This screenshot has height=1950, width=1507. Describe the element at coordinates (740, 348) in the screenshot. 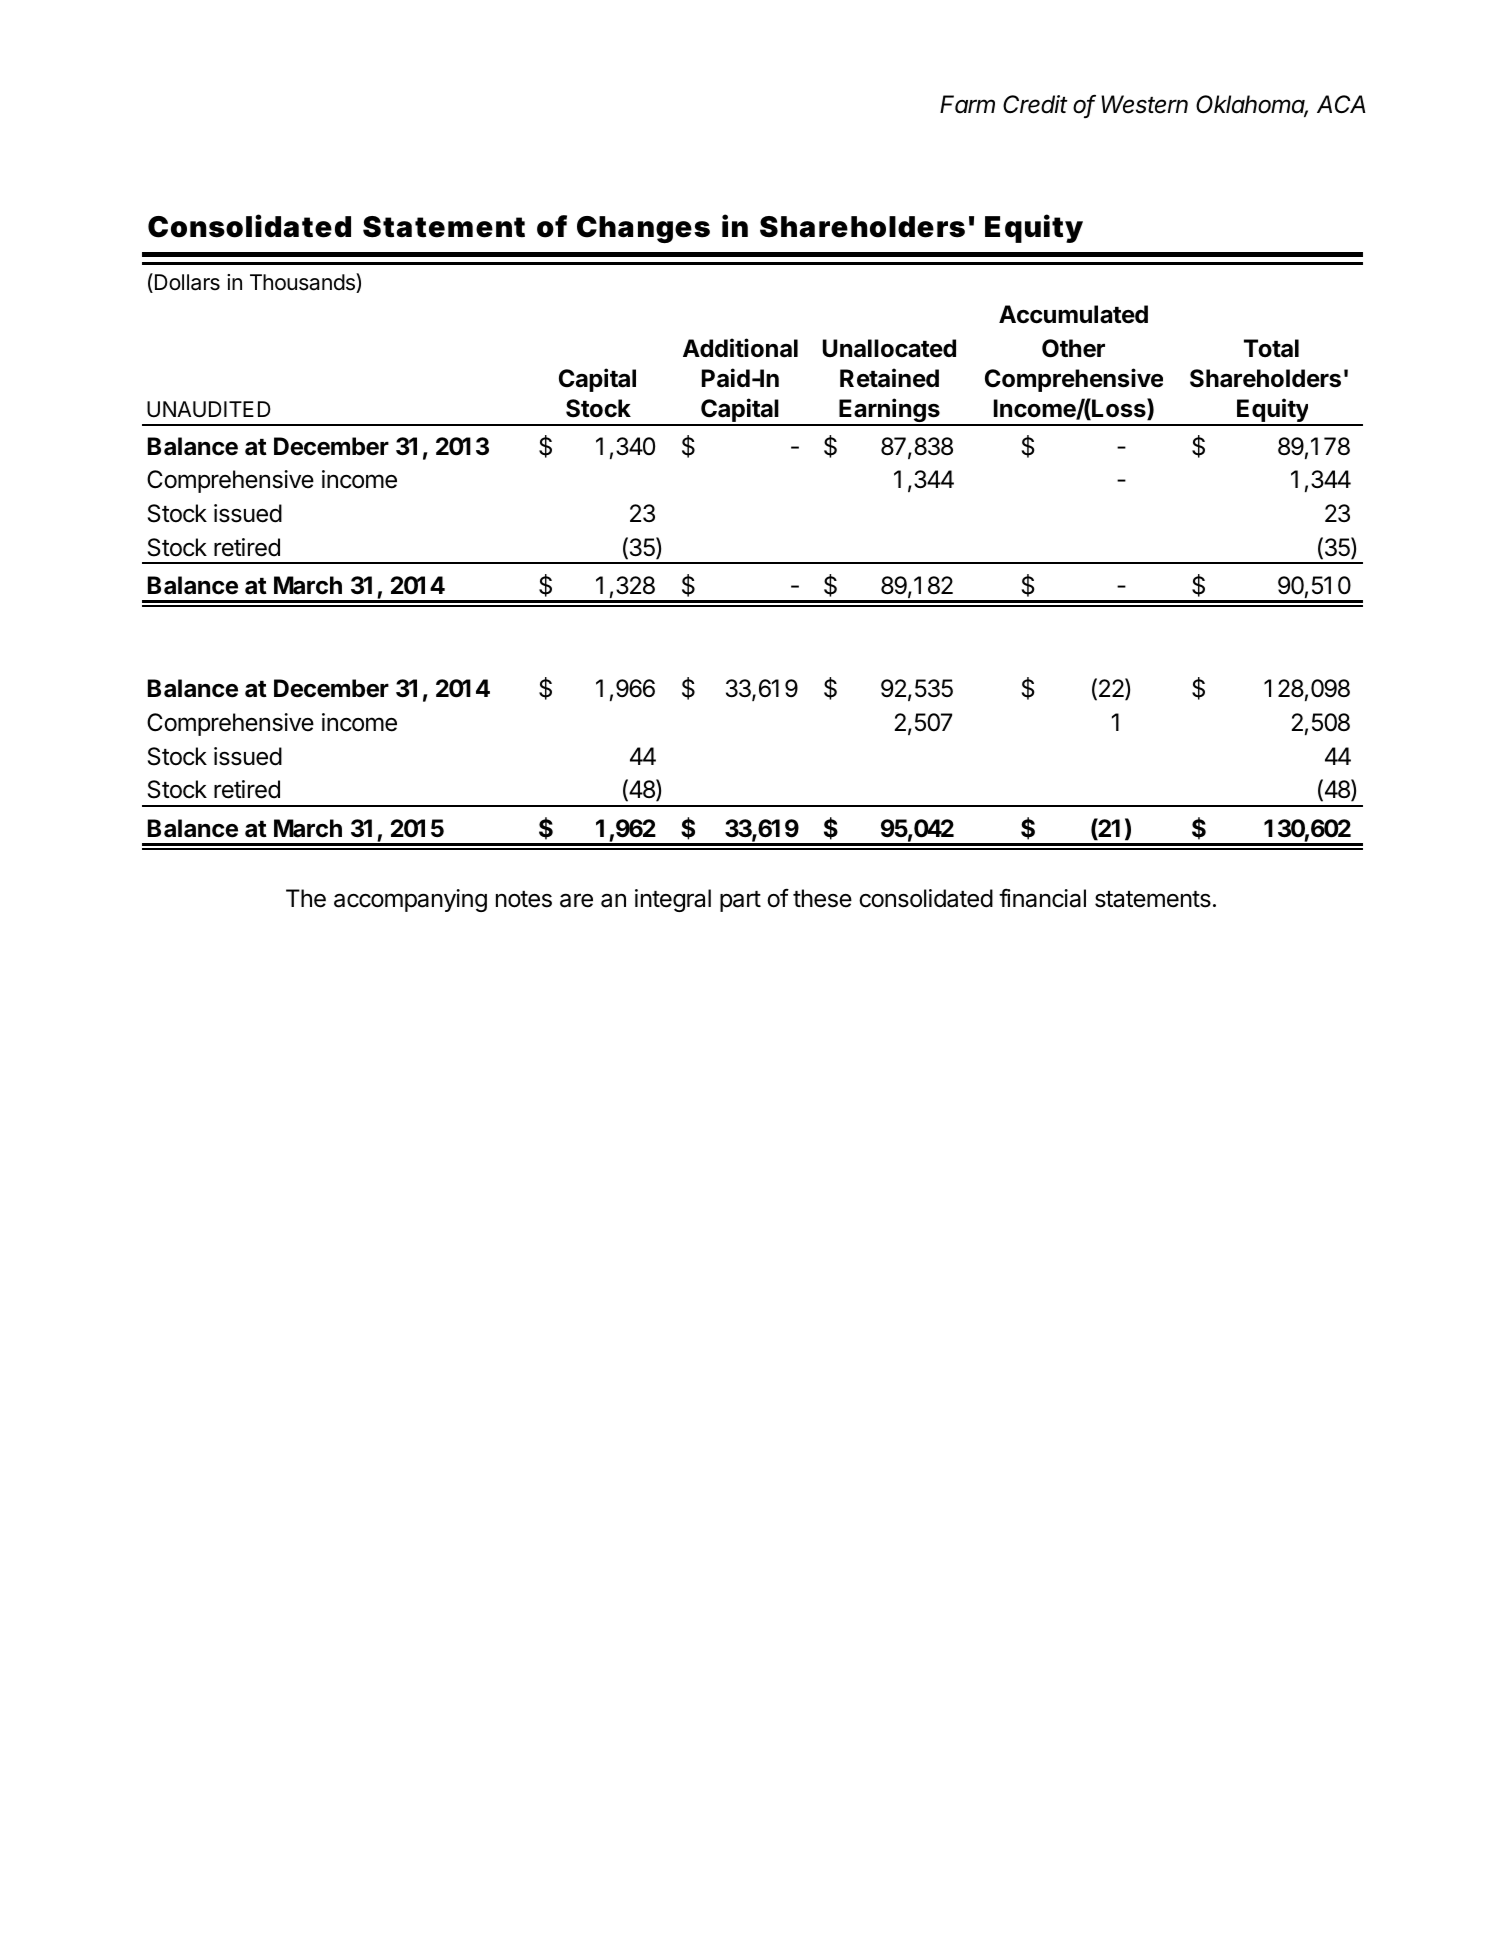

I see `Additional` at that location.
